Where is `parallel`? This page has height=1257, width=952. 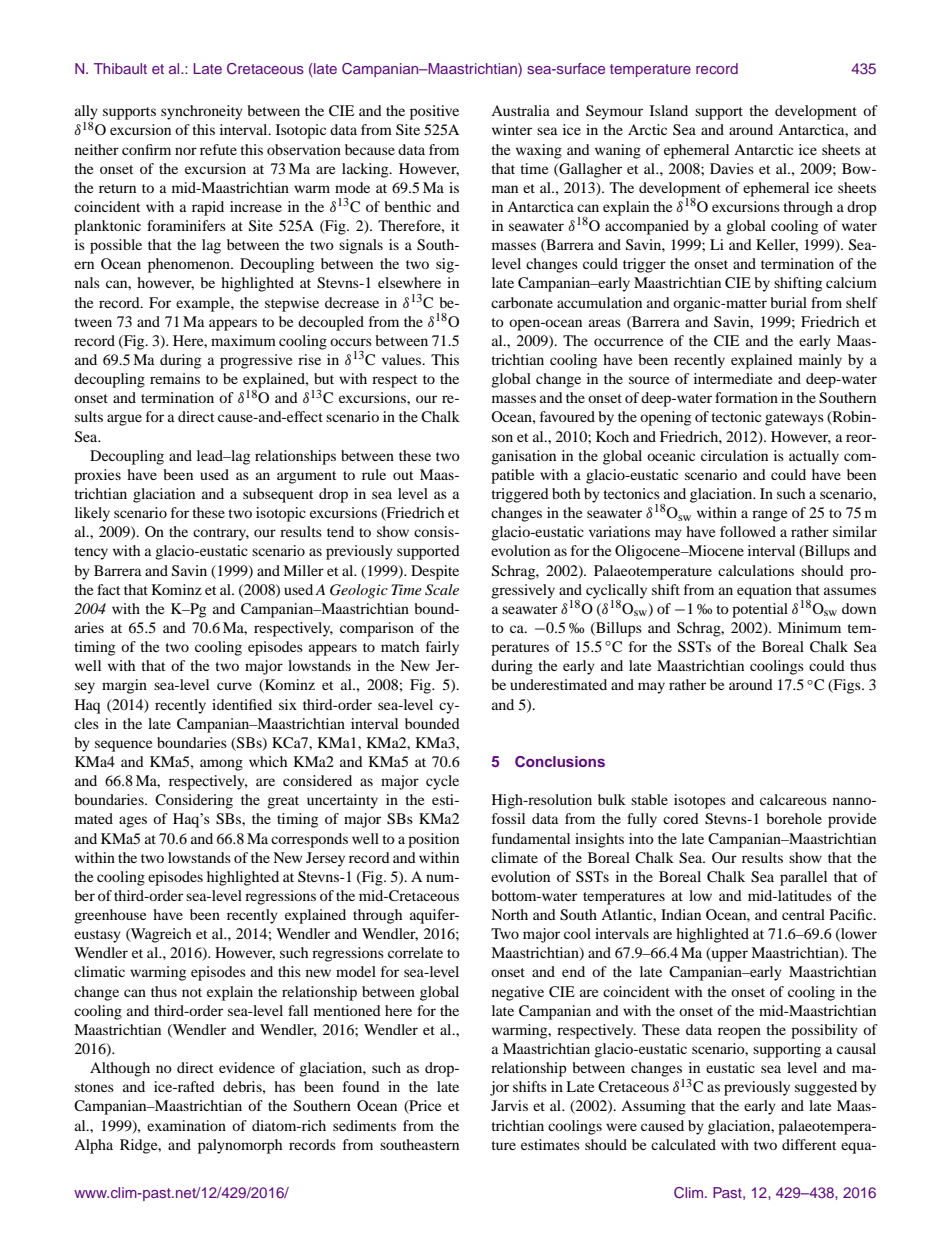
parallel is located at coordinates (803, 878).
